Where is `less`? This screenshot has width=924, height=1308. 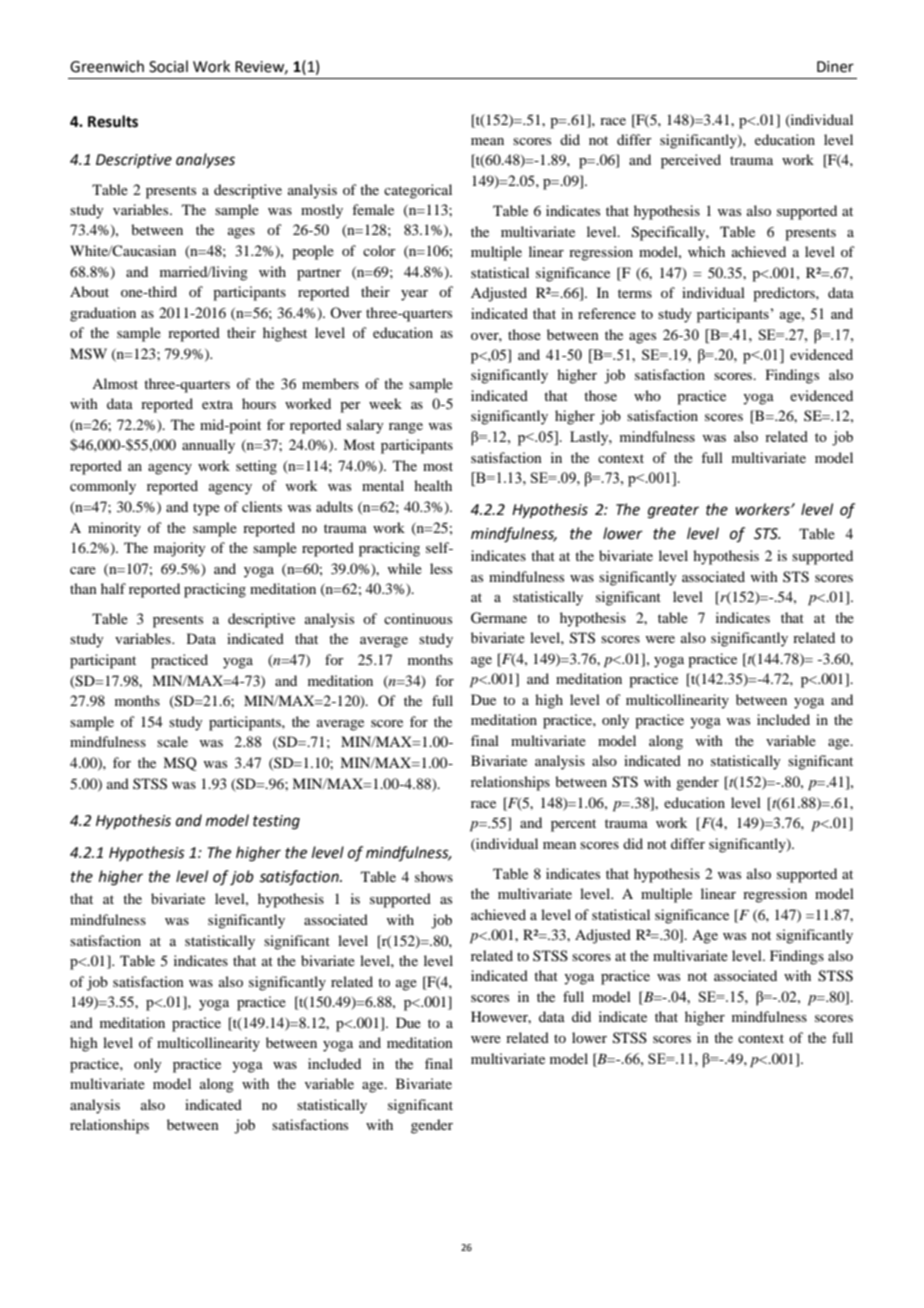
less is located at coordinates (441, 568).
